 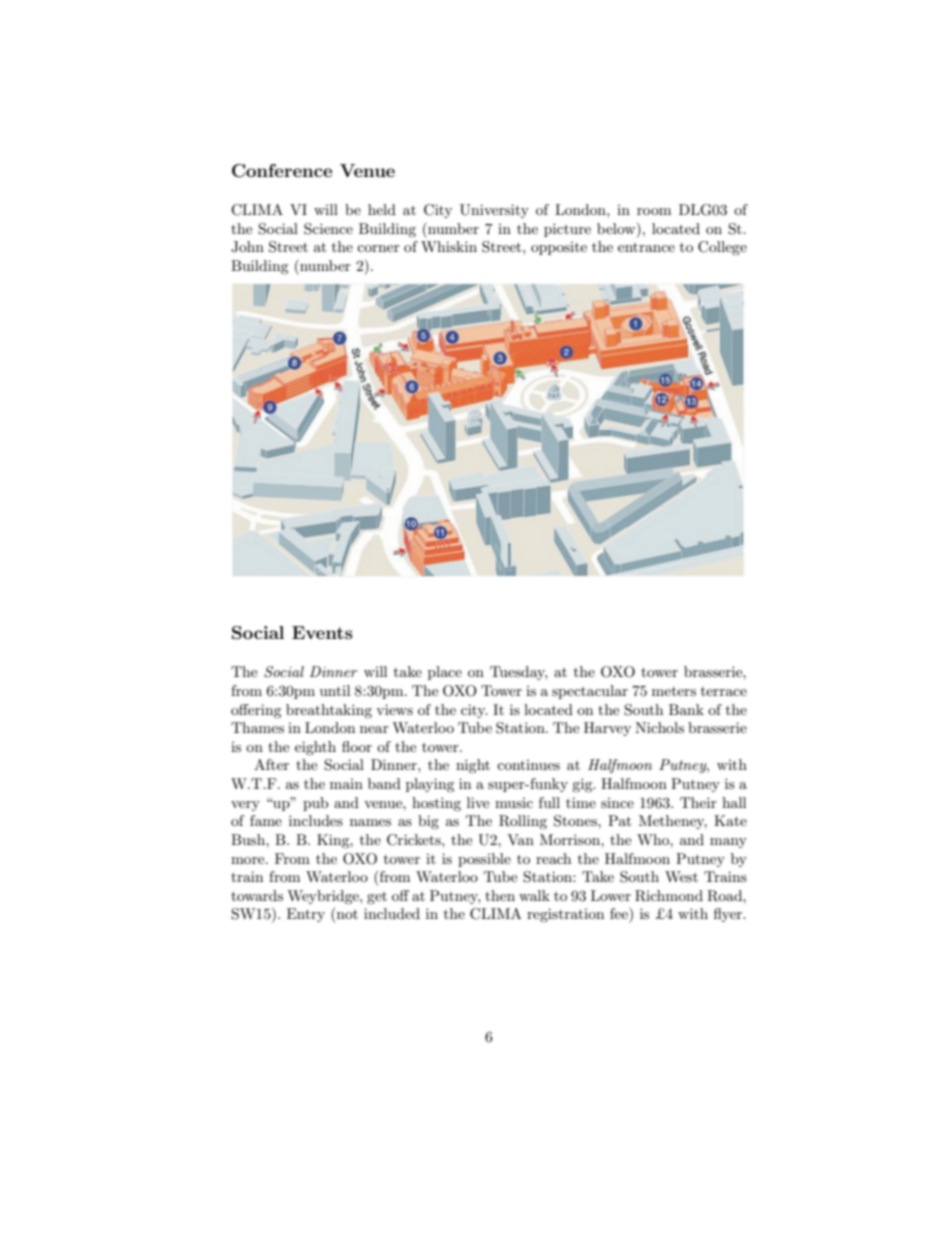 I want to click on entrance, so click(x=646, y=247).
